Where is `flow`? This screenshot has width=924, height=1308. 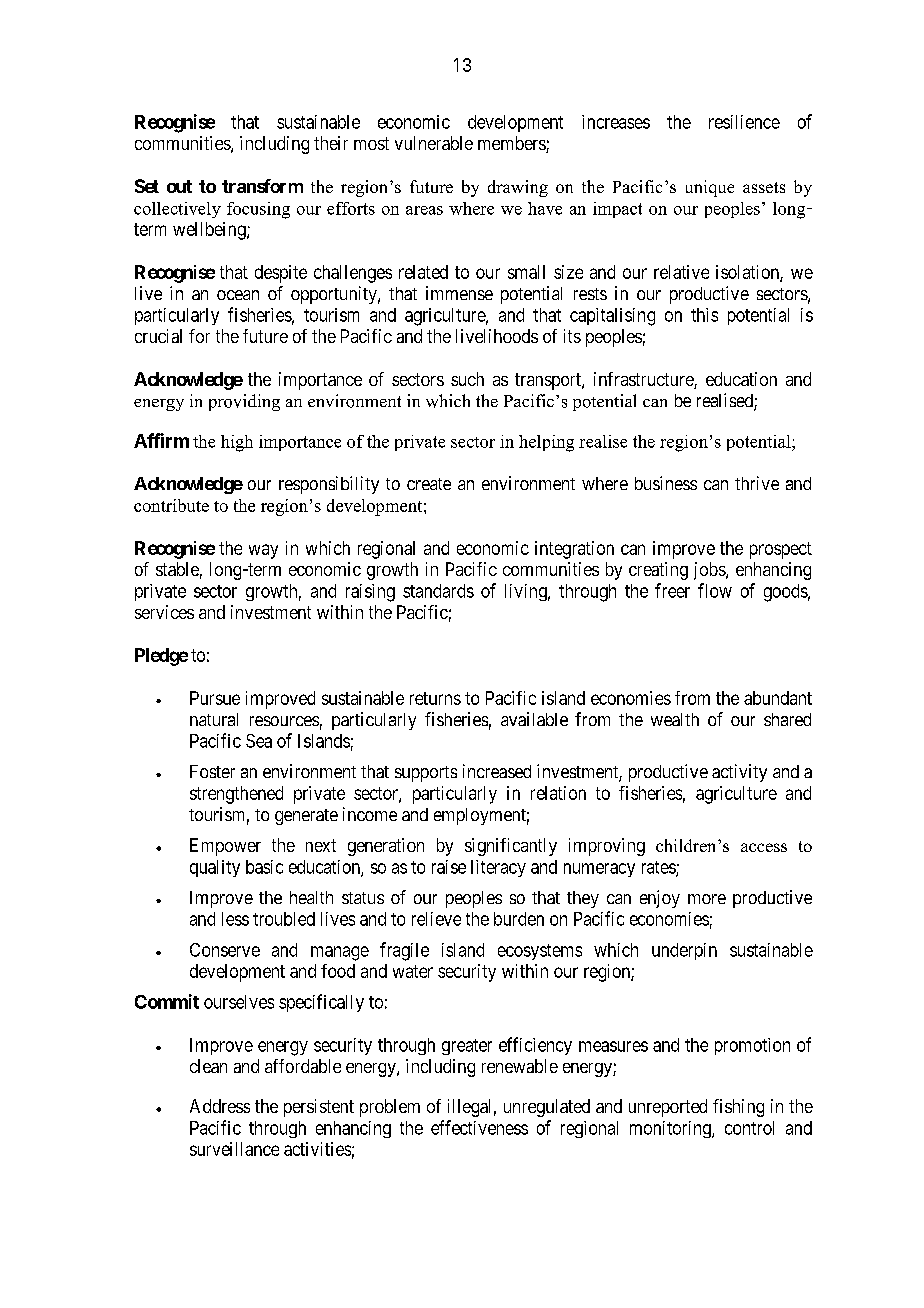 flow is located at coordinates (715, 590).
